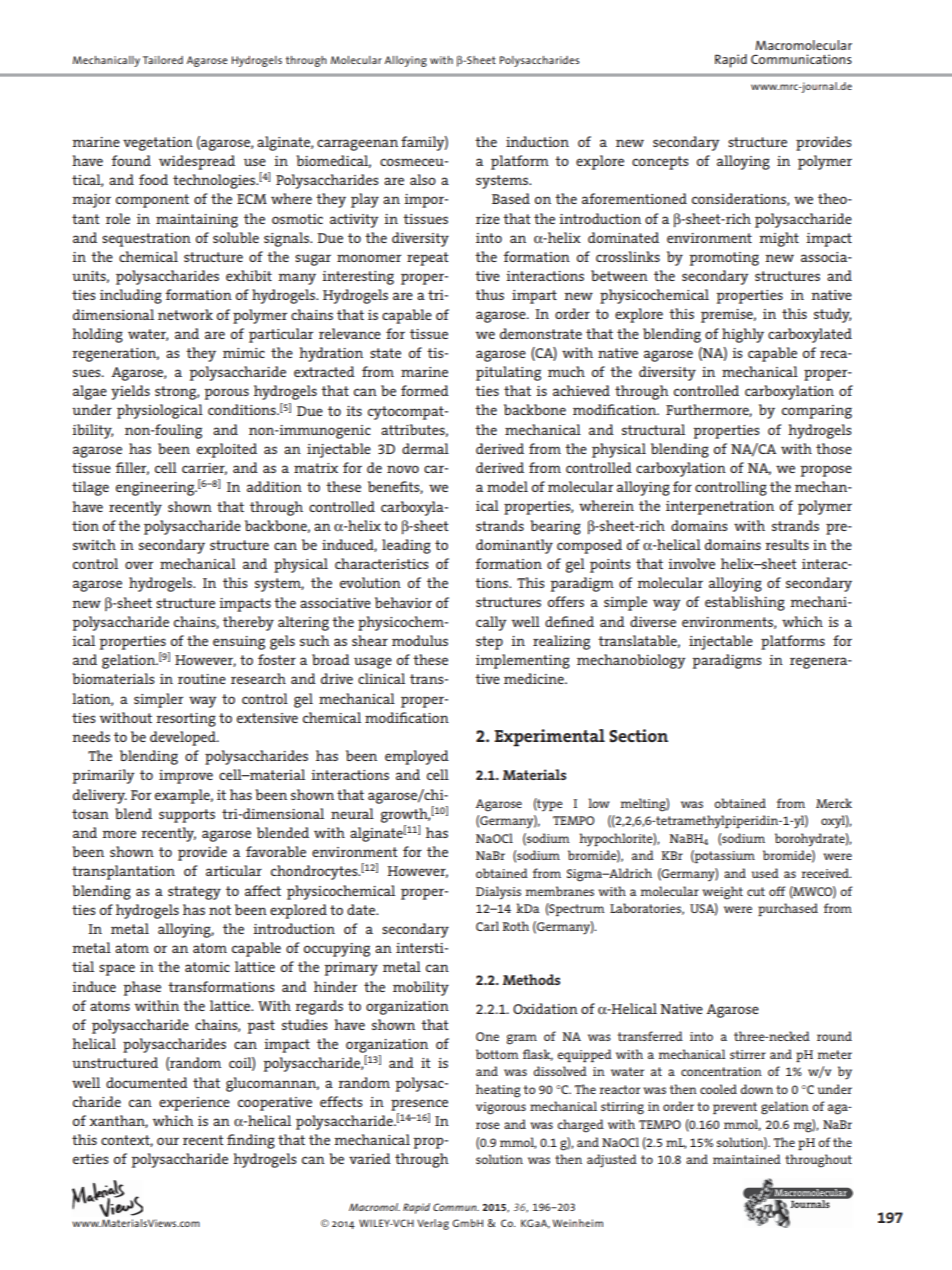 The width and height of the screenshot is (952, 1270). Describe the element at coordinates (489, 643) in the screenshot. I see `step` at that location.
